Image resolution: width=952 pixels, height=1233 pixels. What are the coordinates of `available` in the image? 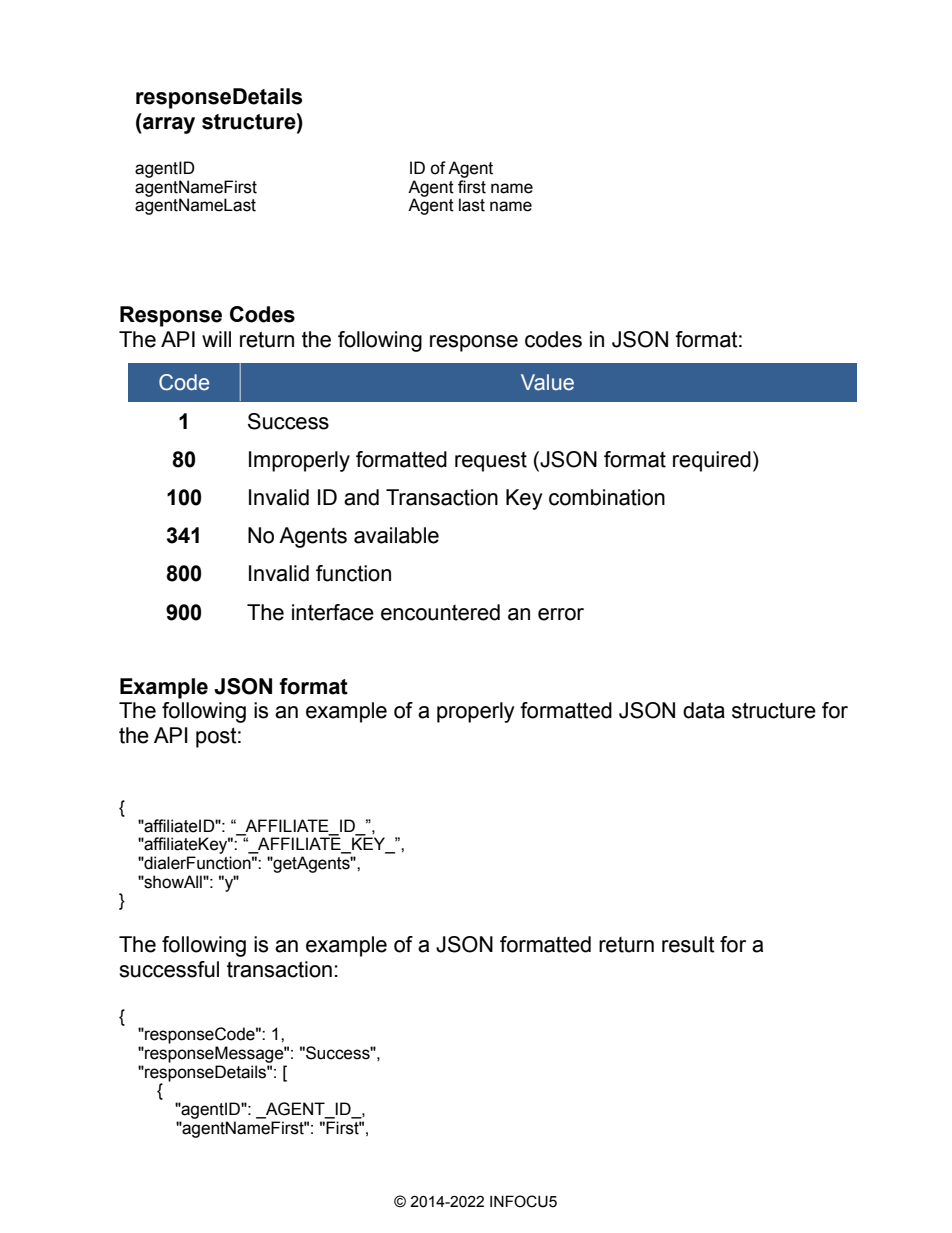 It's located at (396, 535).
